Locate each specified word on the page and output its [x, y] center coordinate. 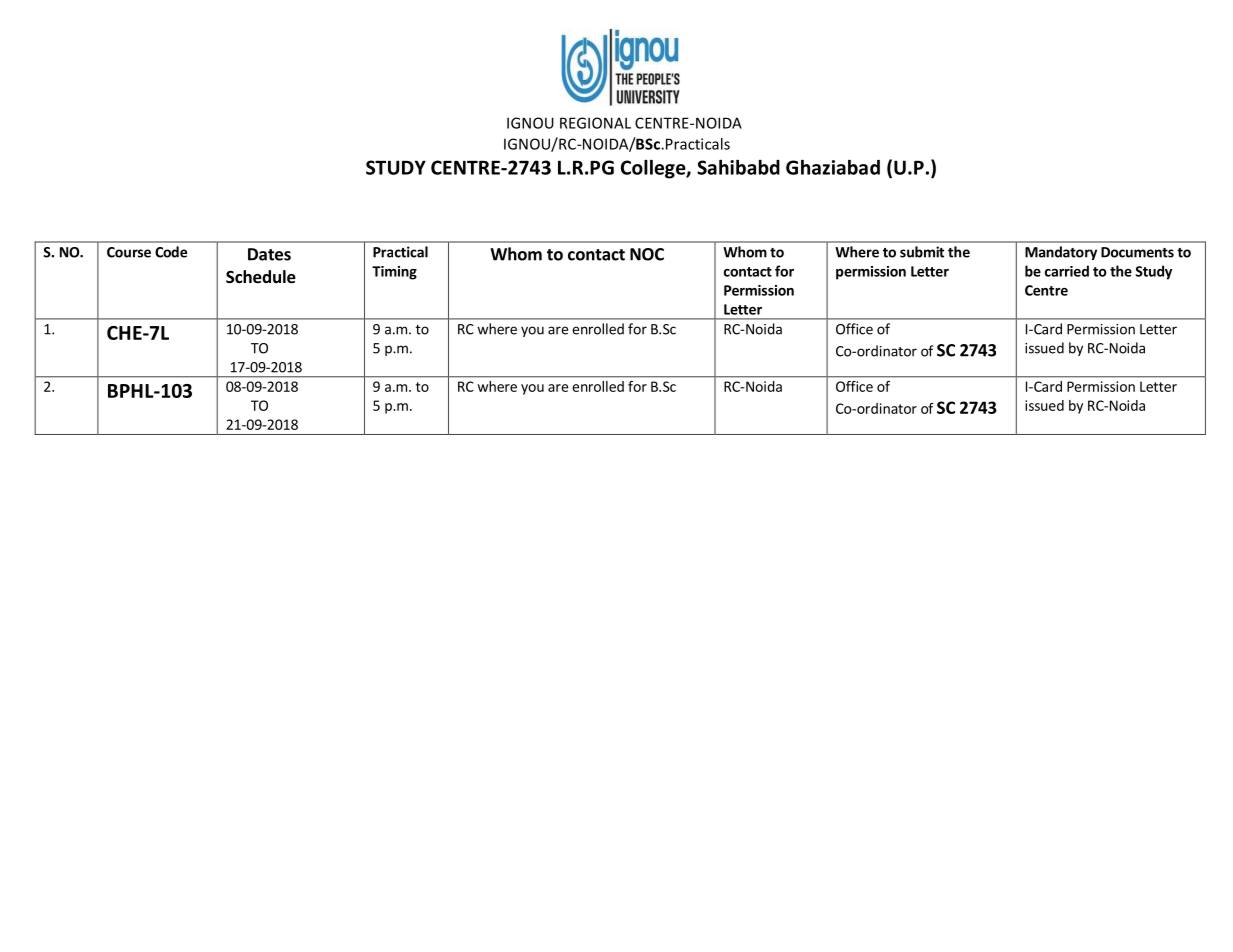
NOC [647, 254]
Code [171, 252]
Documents [1137, 252]
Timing [394, 273]
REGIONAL [595, 123]
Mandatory [1061, 253]
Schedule [261, 277]
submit [922, 252]
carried [1067, 271]
